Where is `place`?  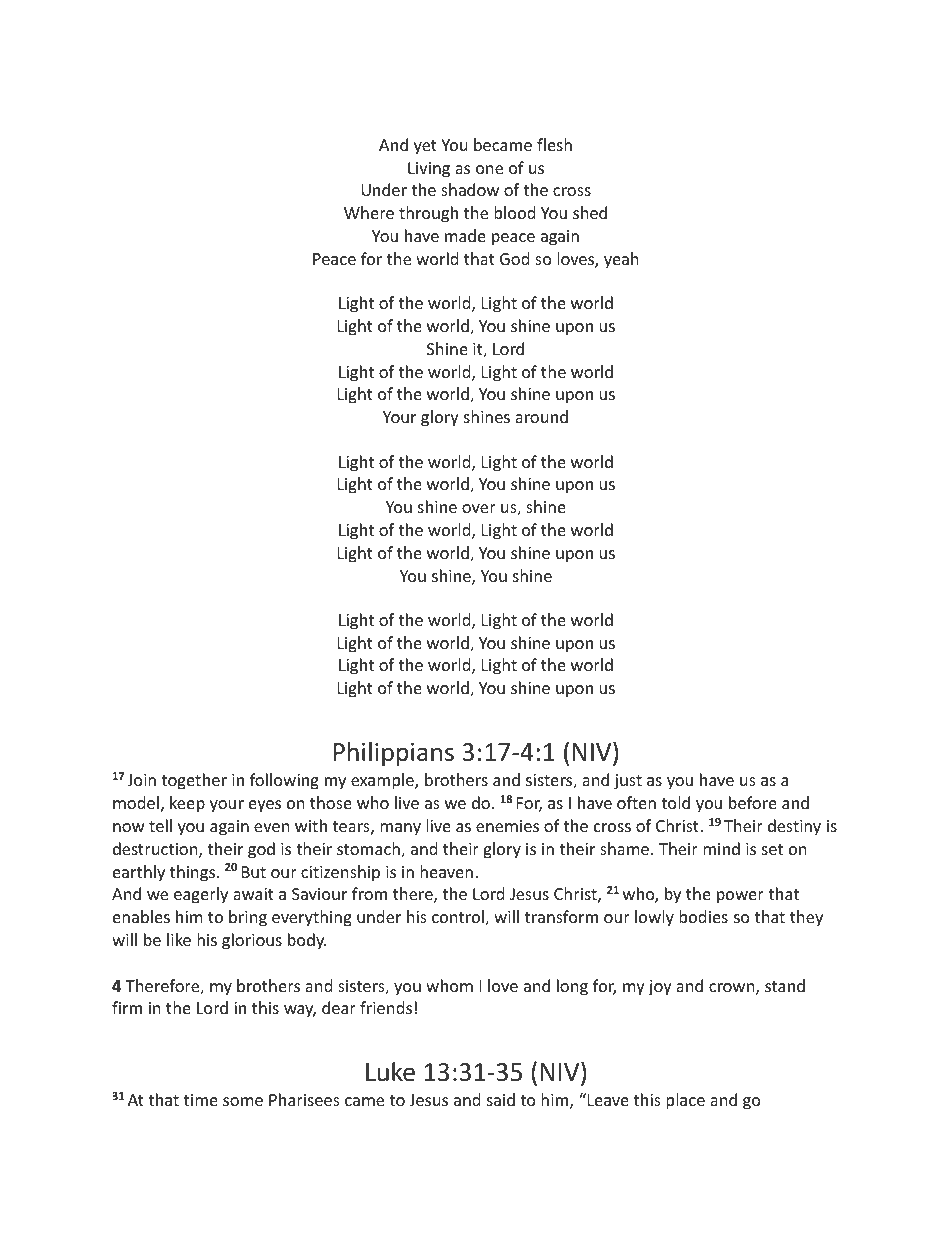
place is located at coordinates (685, 1101).
